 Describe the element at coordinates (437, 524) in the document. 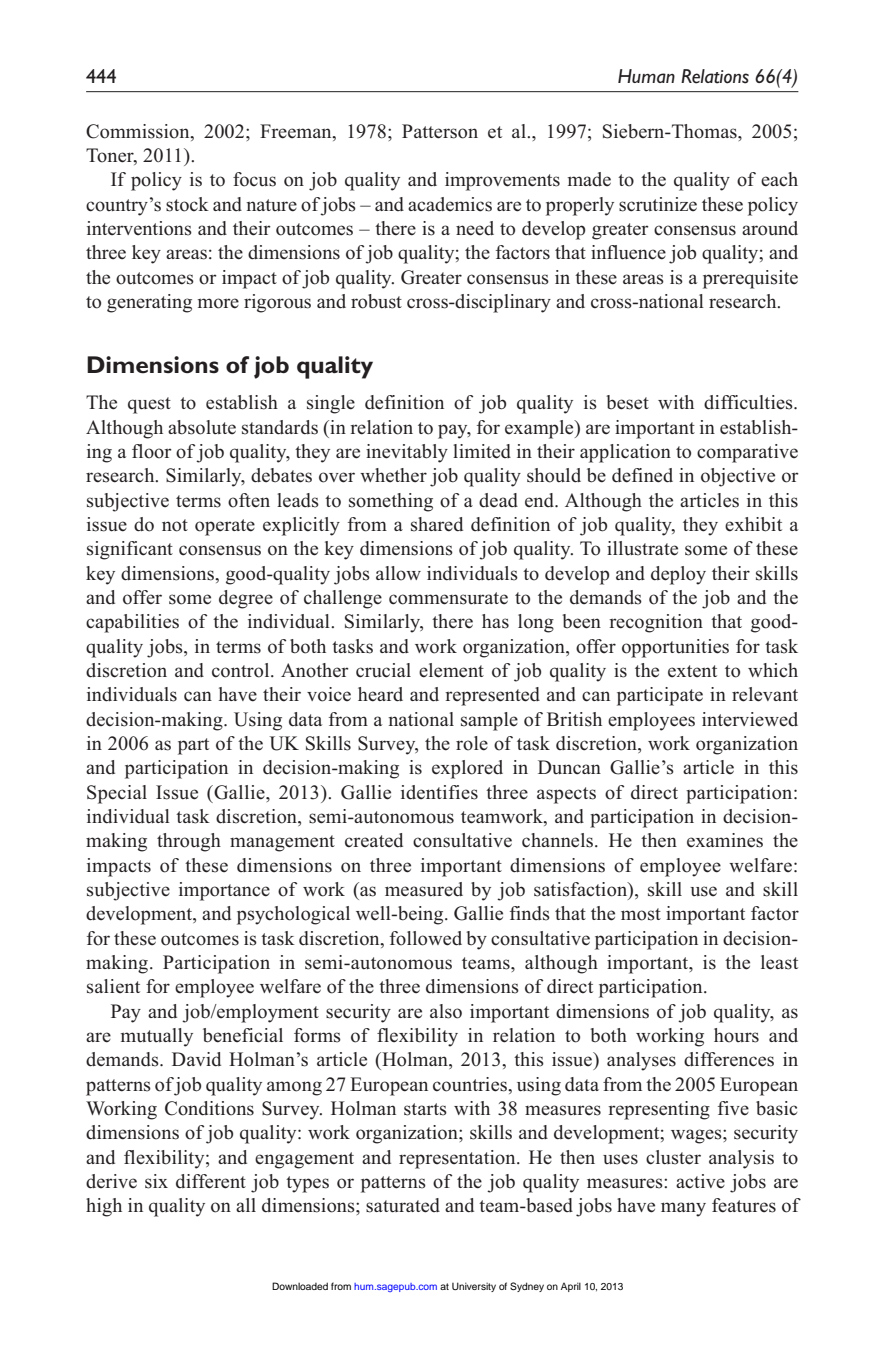

I see `shared` at that location.
